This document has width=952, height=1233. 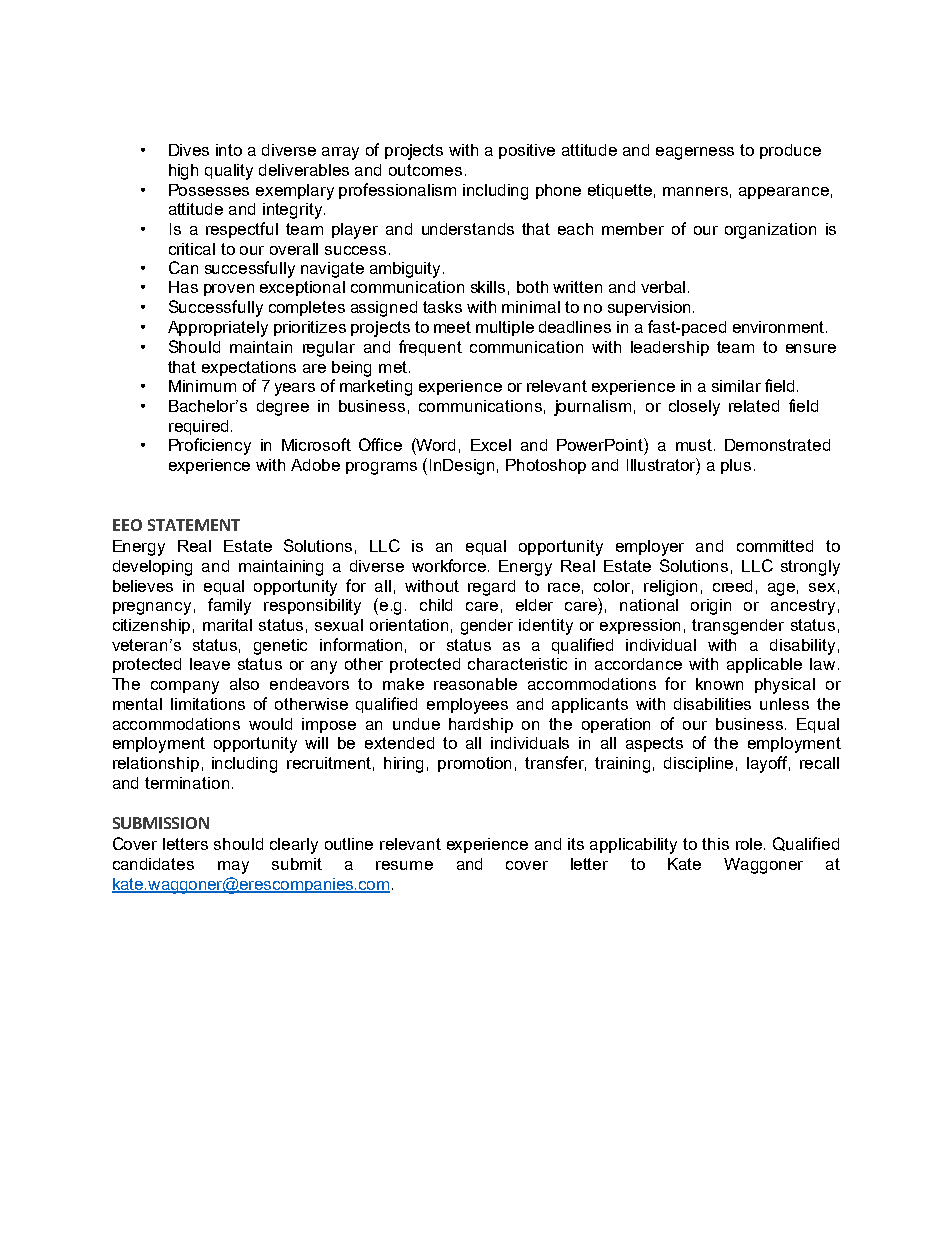 What do you see at coordinates (736, 386) in the document?
I see `similar` at bounding box center [736, 386].
